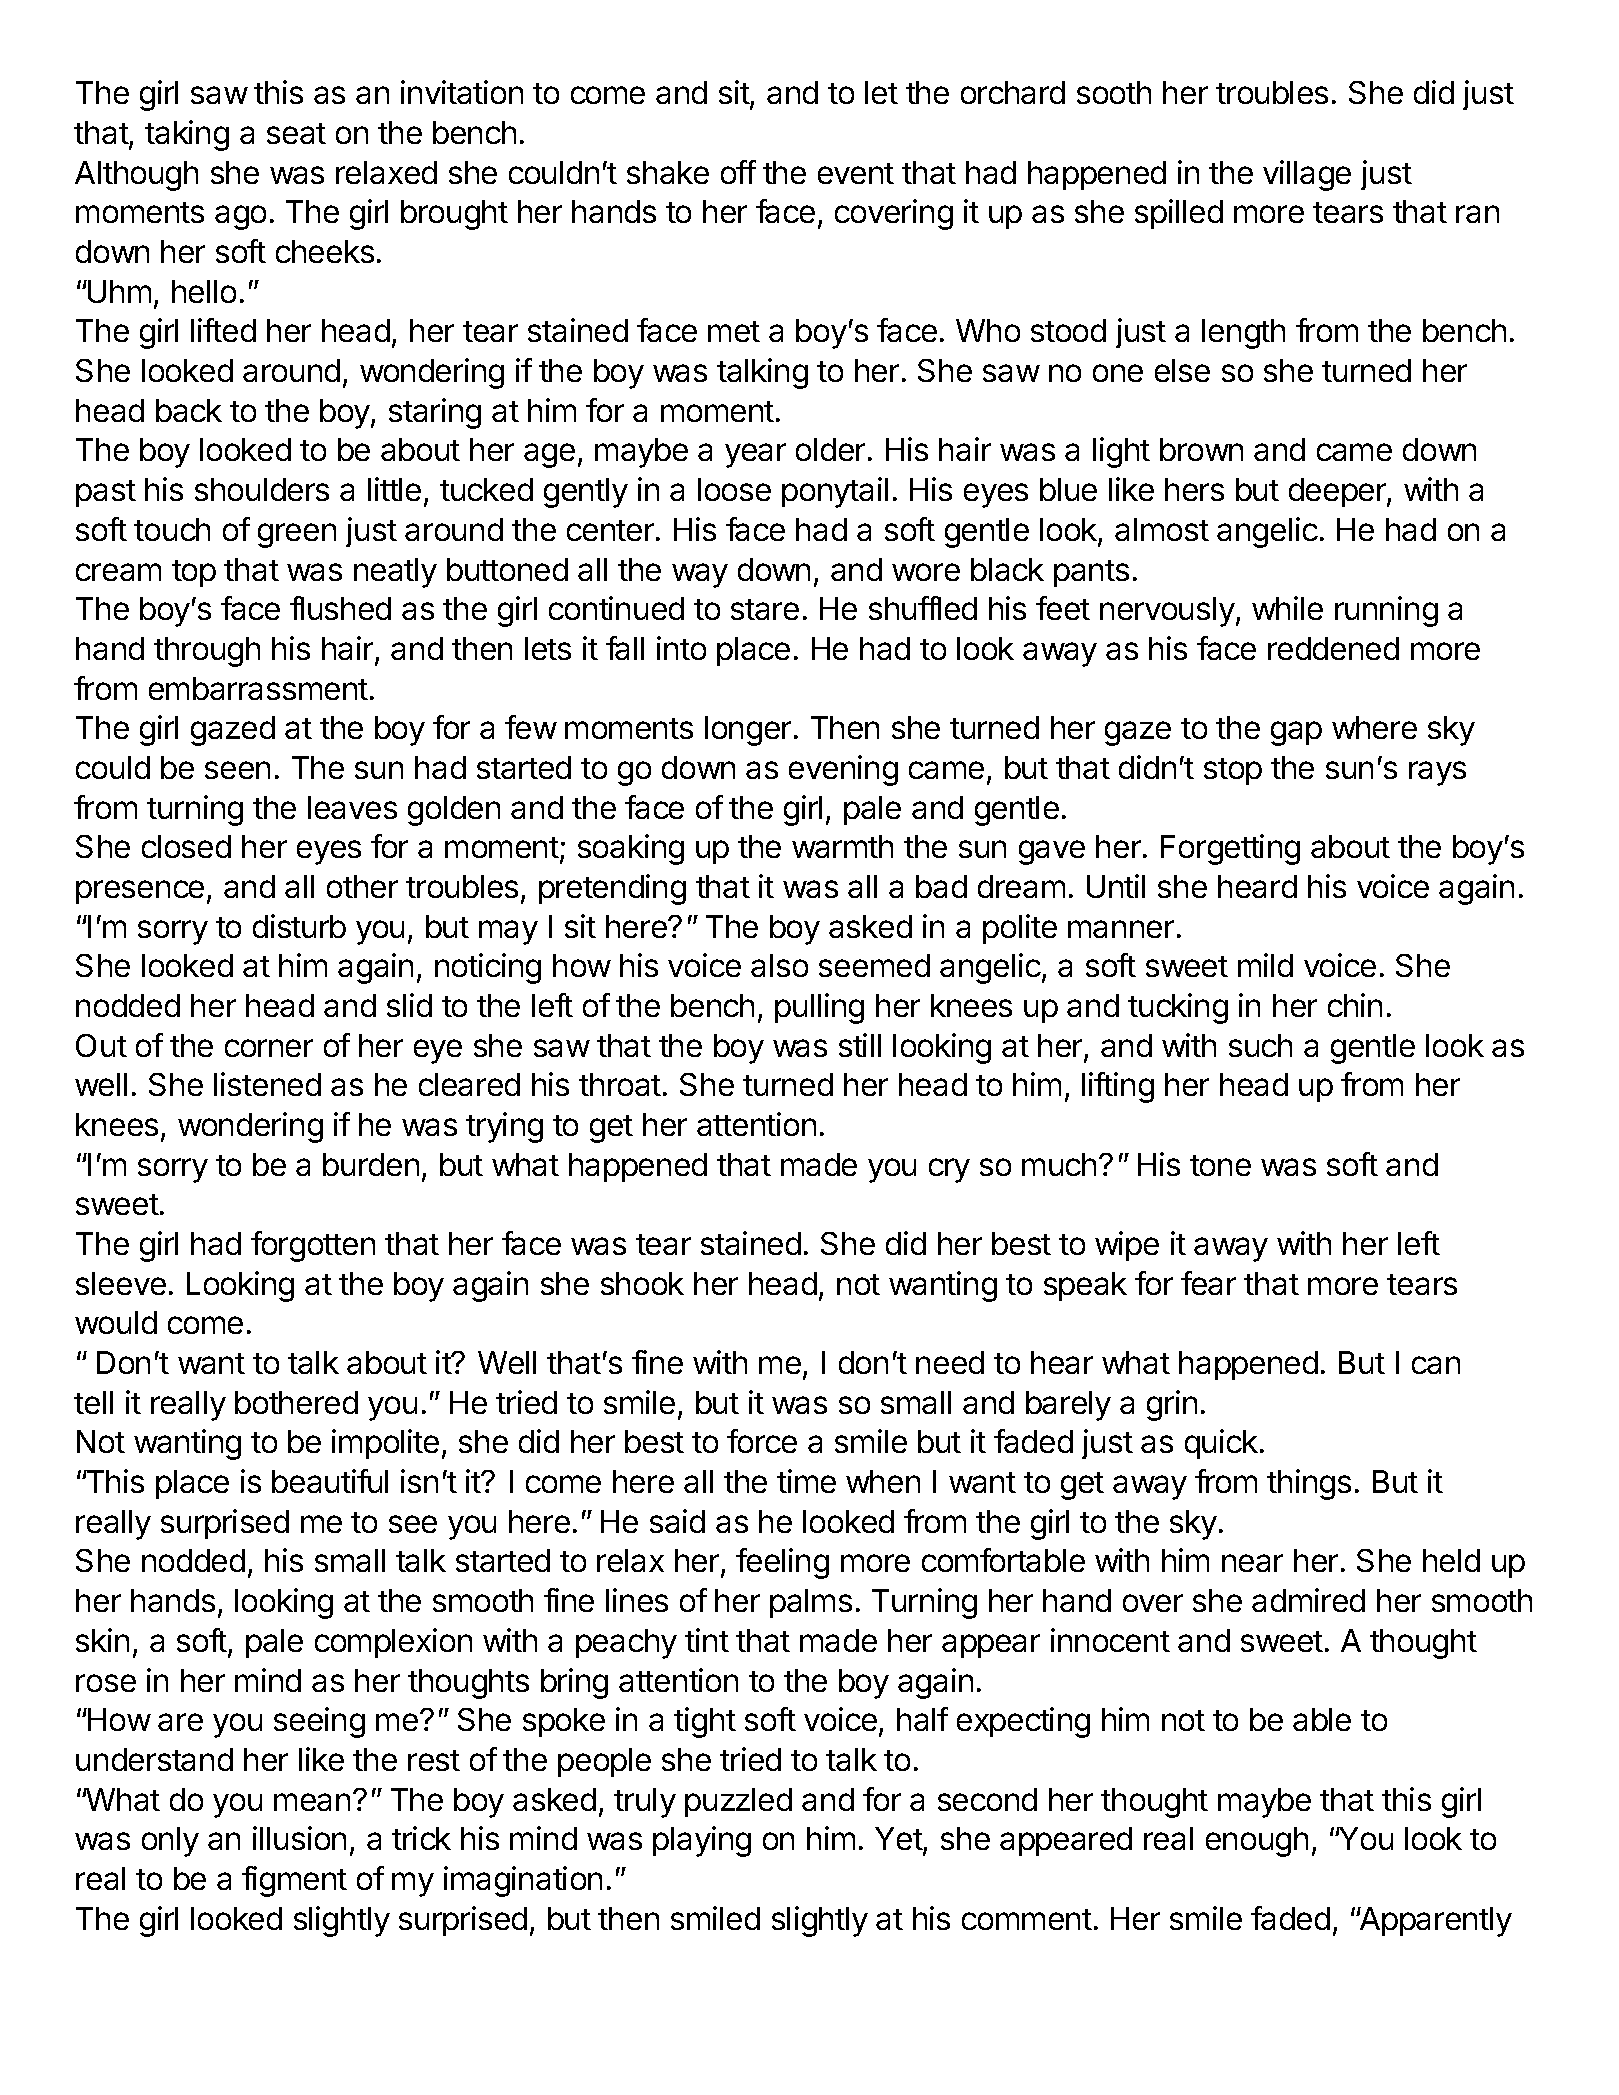 This document has height=2095, width=1619. I want to click on seat, so click(296, 133).
